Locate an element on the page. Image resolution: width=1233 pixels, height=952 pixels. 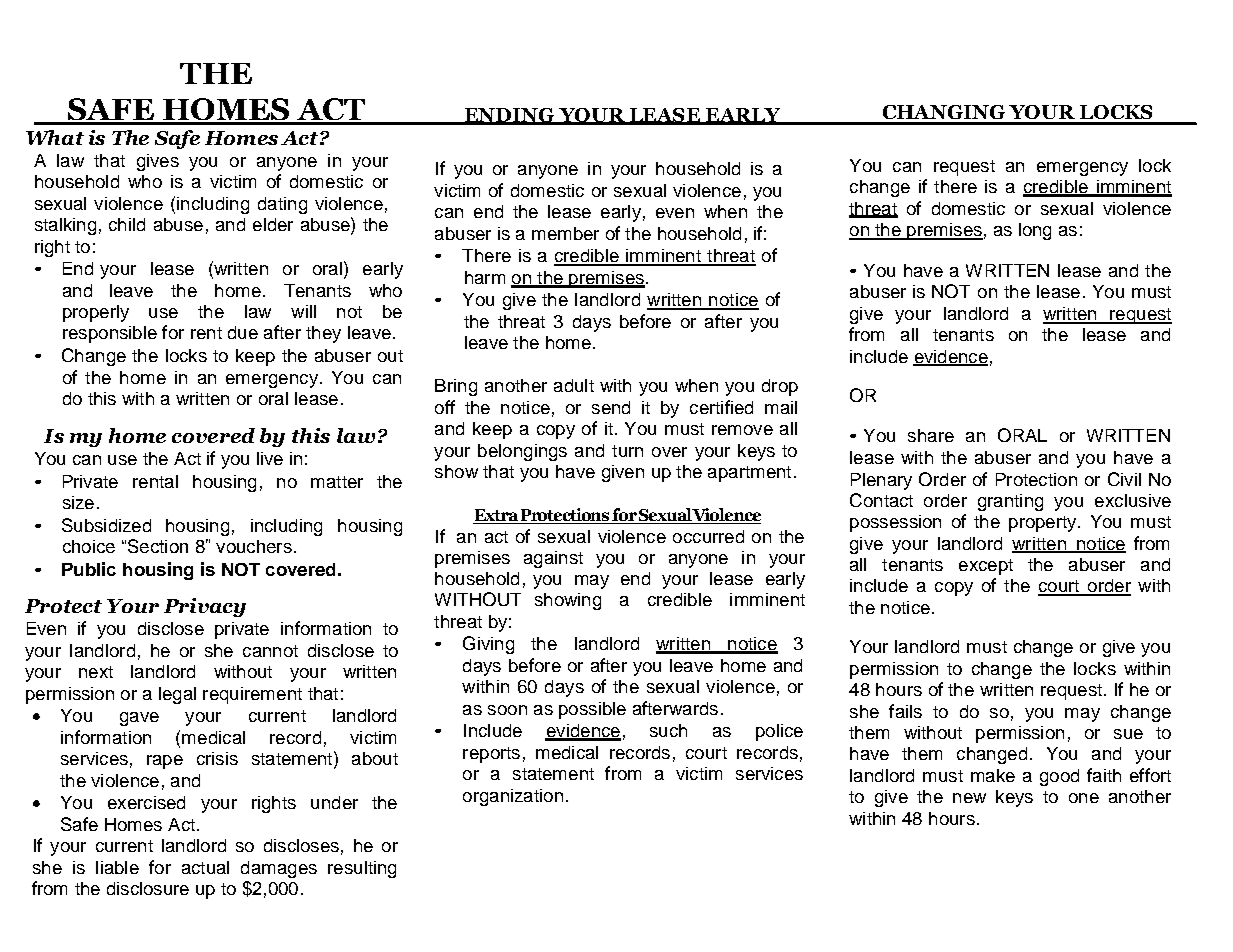
share is located at coordinates (931, 435).
